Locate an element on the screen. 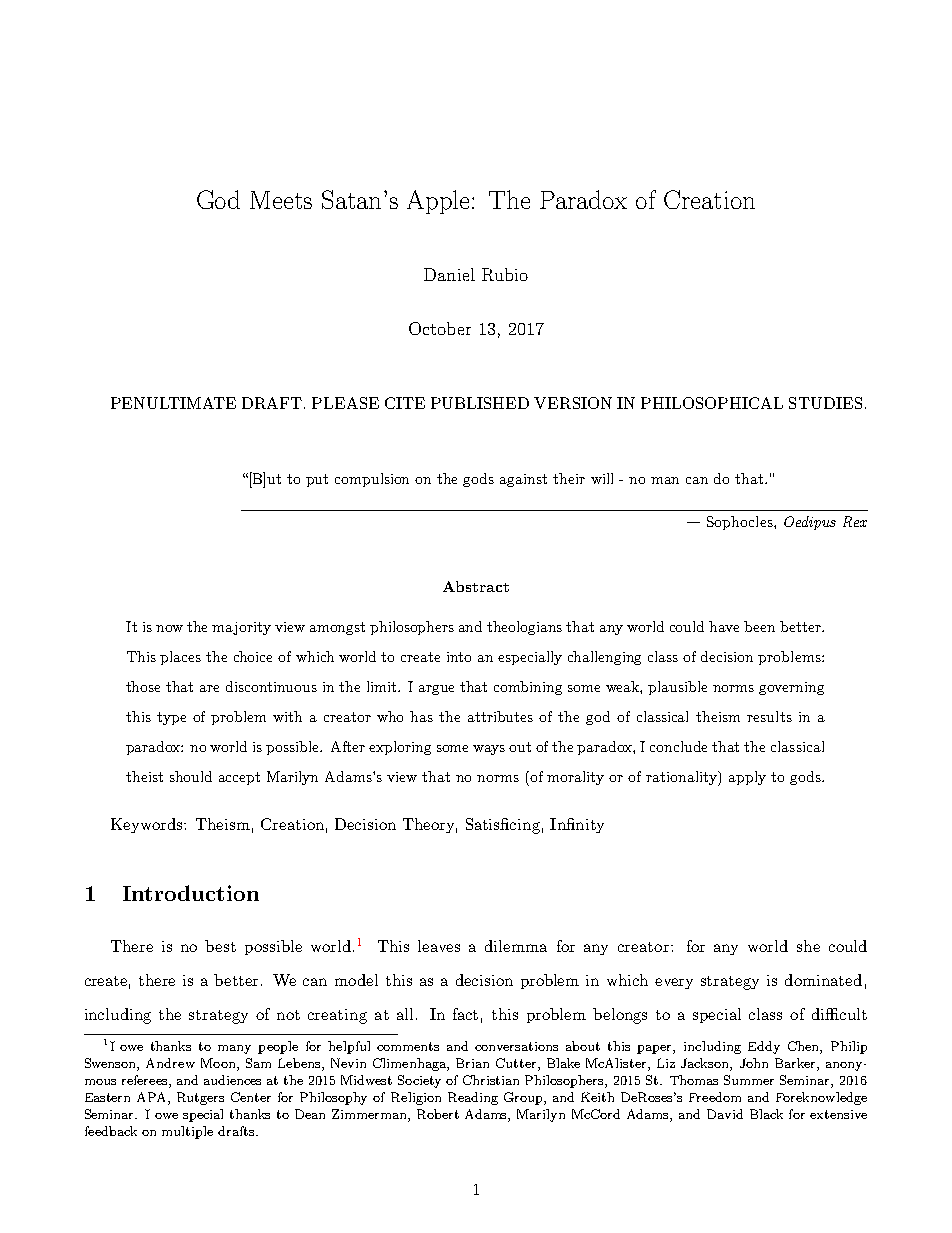 The width and height of the screenshot is (952, 1233). Rubio is located at coordinates (505, 274).
